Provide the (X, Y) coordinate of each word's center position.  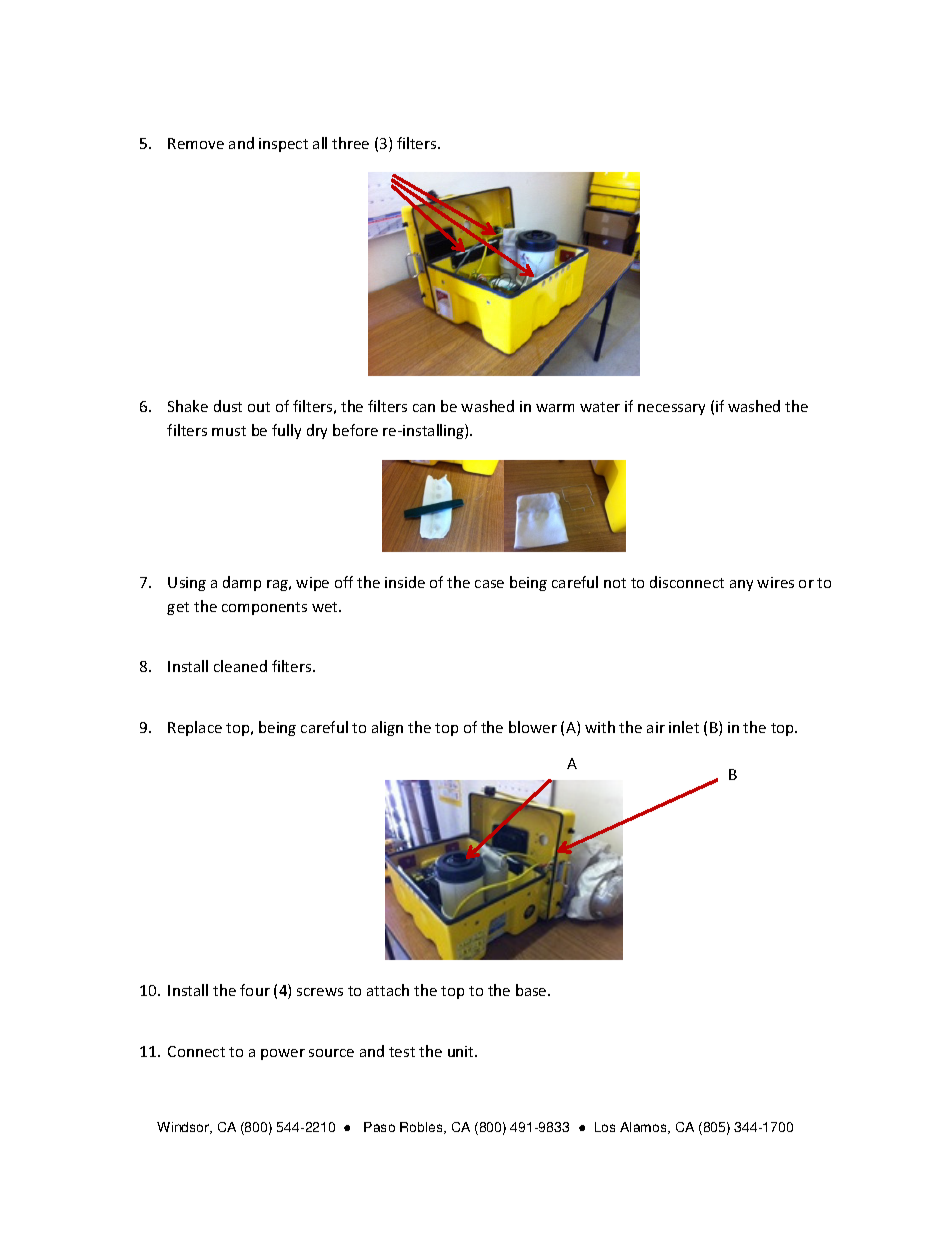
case (489, 584)
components (264, 608)
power (283, 1054)
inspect (283, 145)
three (350, 143)
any (741, 585)
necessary (671, 409)
